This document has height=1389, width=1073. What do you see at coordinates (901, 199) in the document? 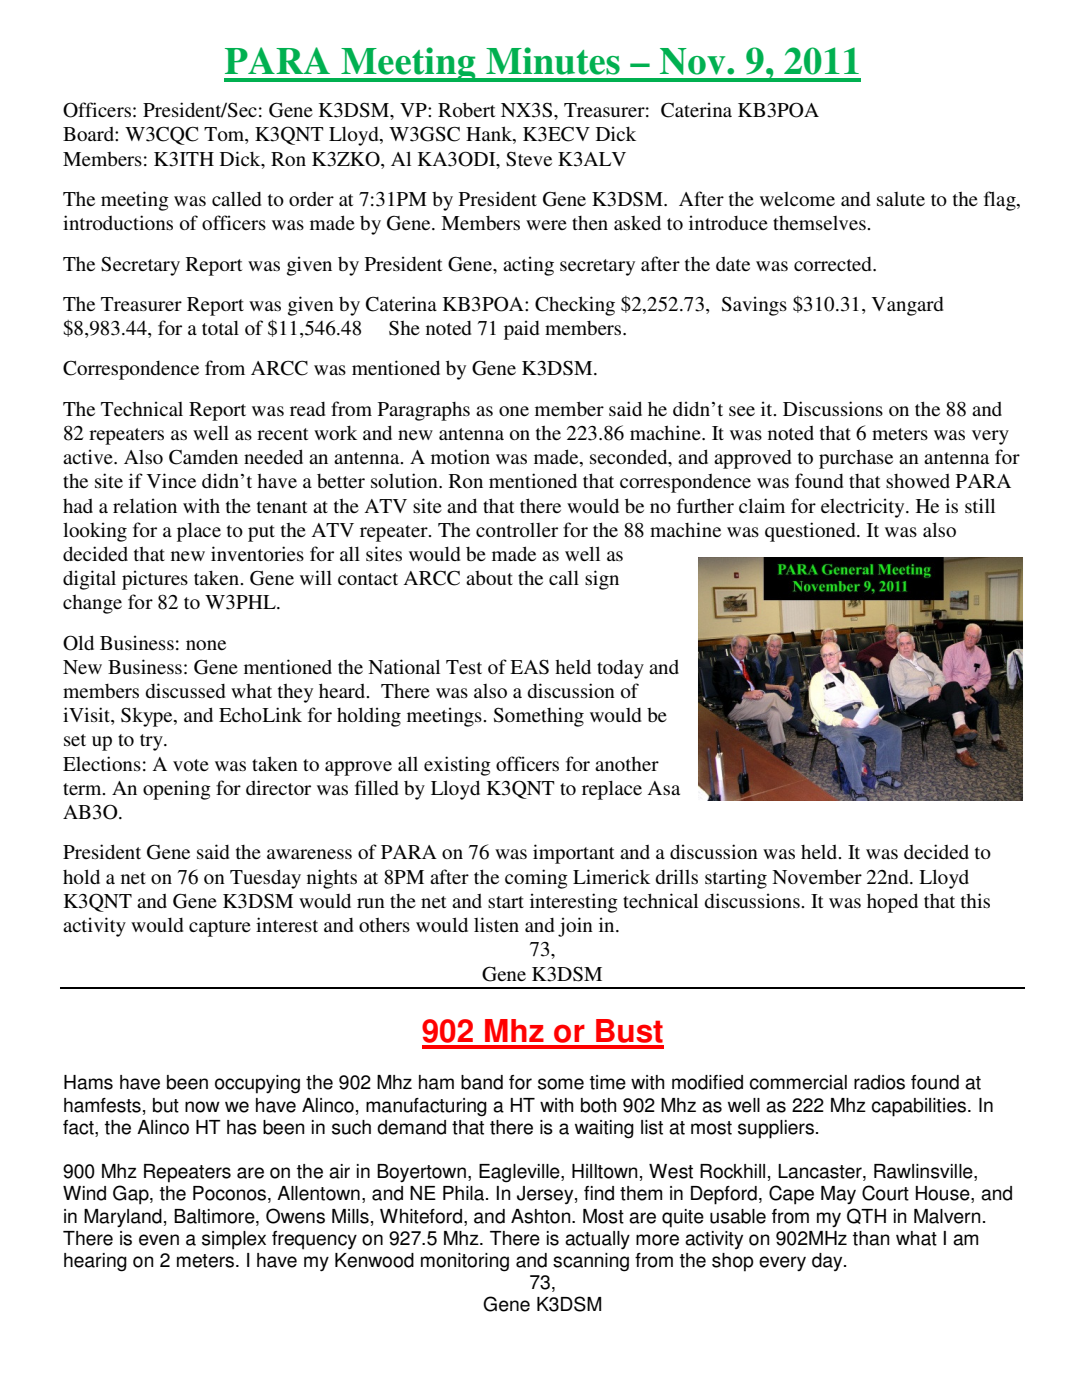
I see `salute` at bounding box center [901, 199].
